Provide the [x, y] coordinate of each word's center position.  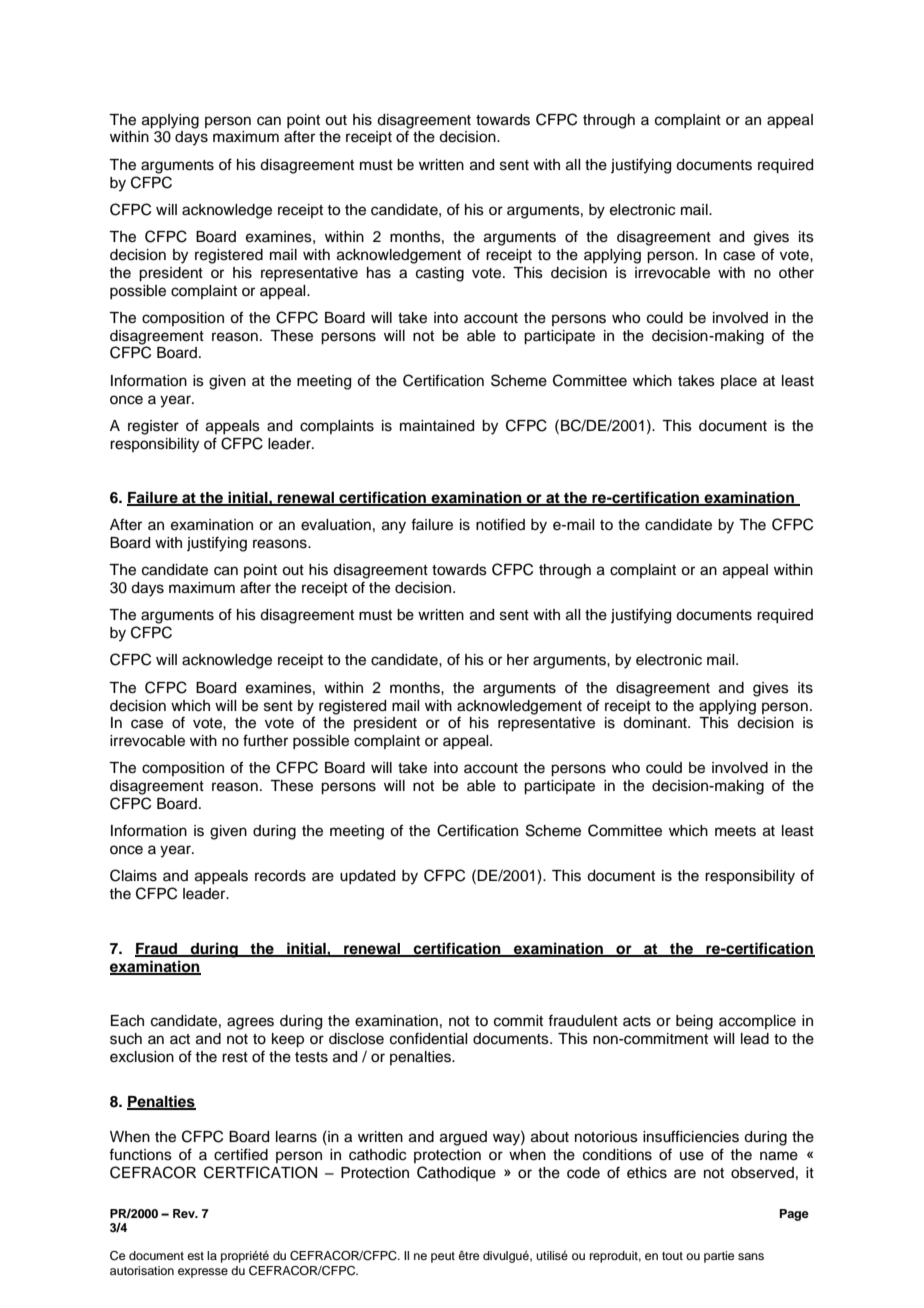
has [379, 273]
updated [367, 877]
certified [241, 1154]
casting [440, 274]
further [265, 740]
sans [751, 1256]
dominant [656, 723]
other [796, 273]
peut [443, 1257]
